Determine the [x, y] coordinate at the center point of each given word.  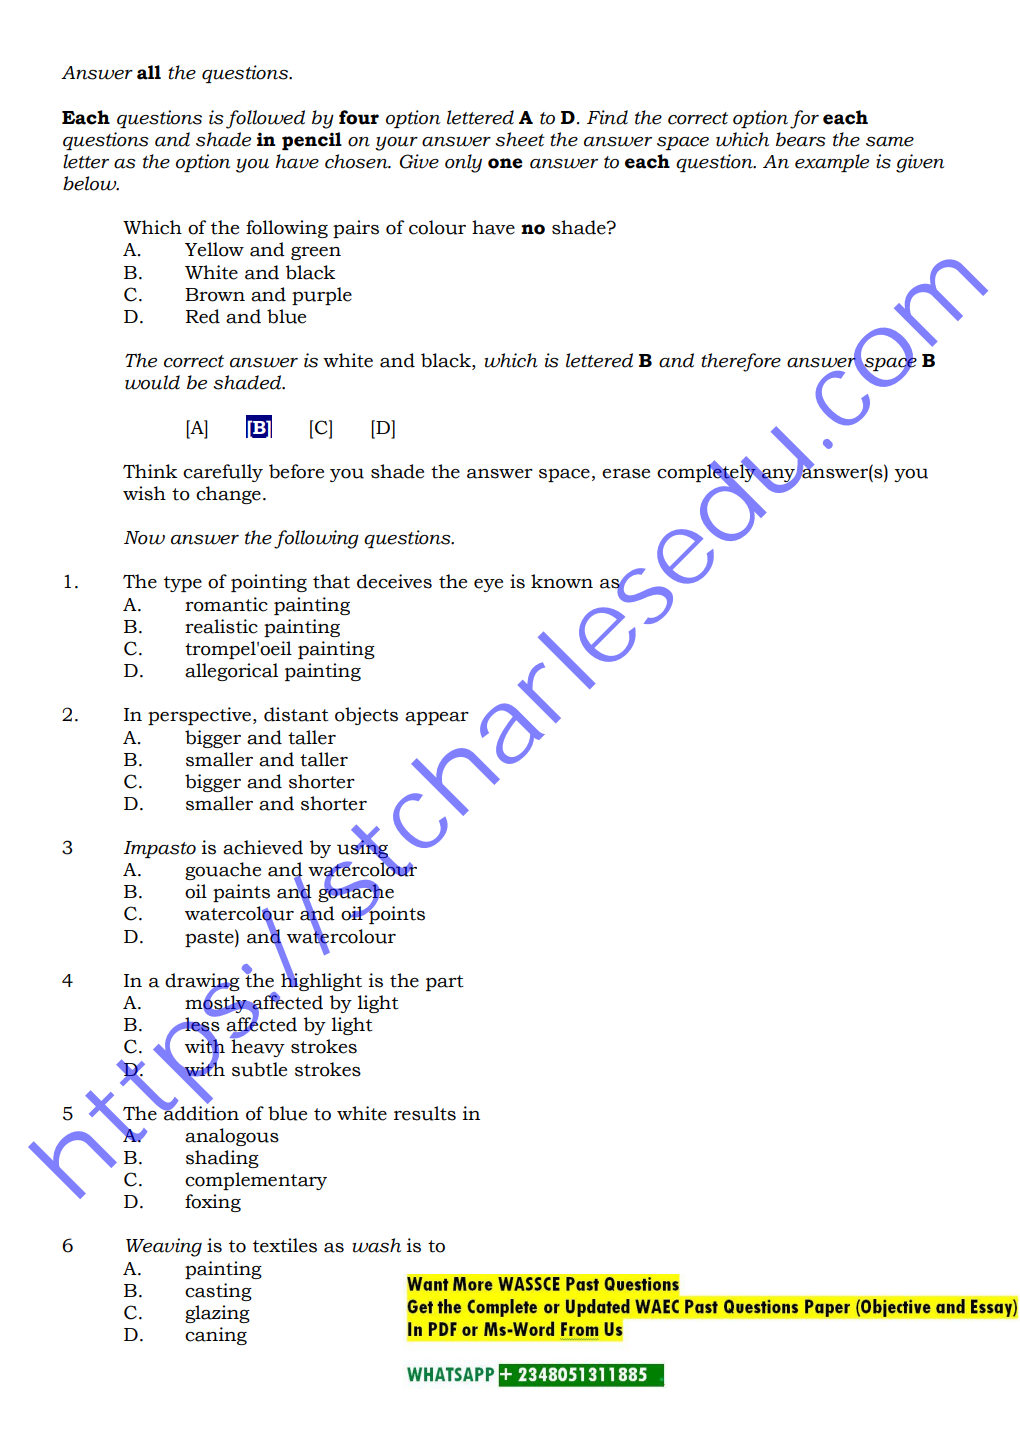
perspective [199, 716]
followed [265, 119]
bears [801, 139]
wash [376, 1245]
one [505, 163]
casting [218, 1292]
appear [437, 718]
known [562, 581]
